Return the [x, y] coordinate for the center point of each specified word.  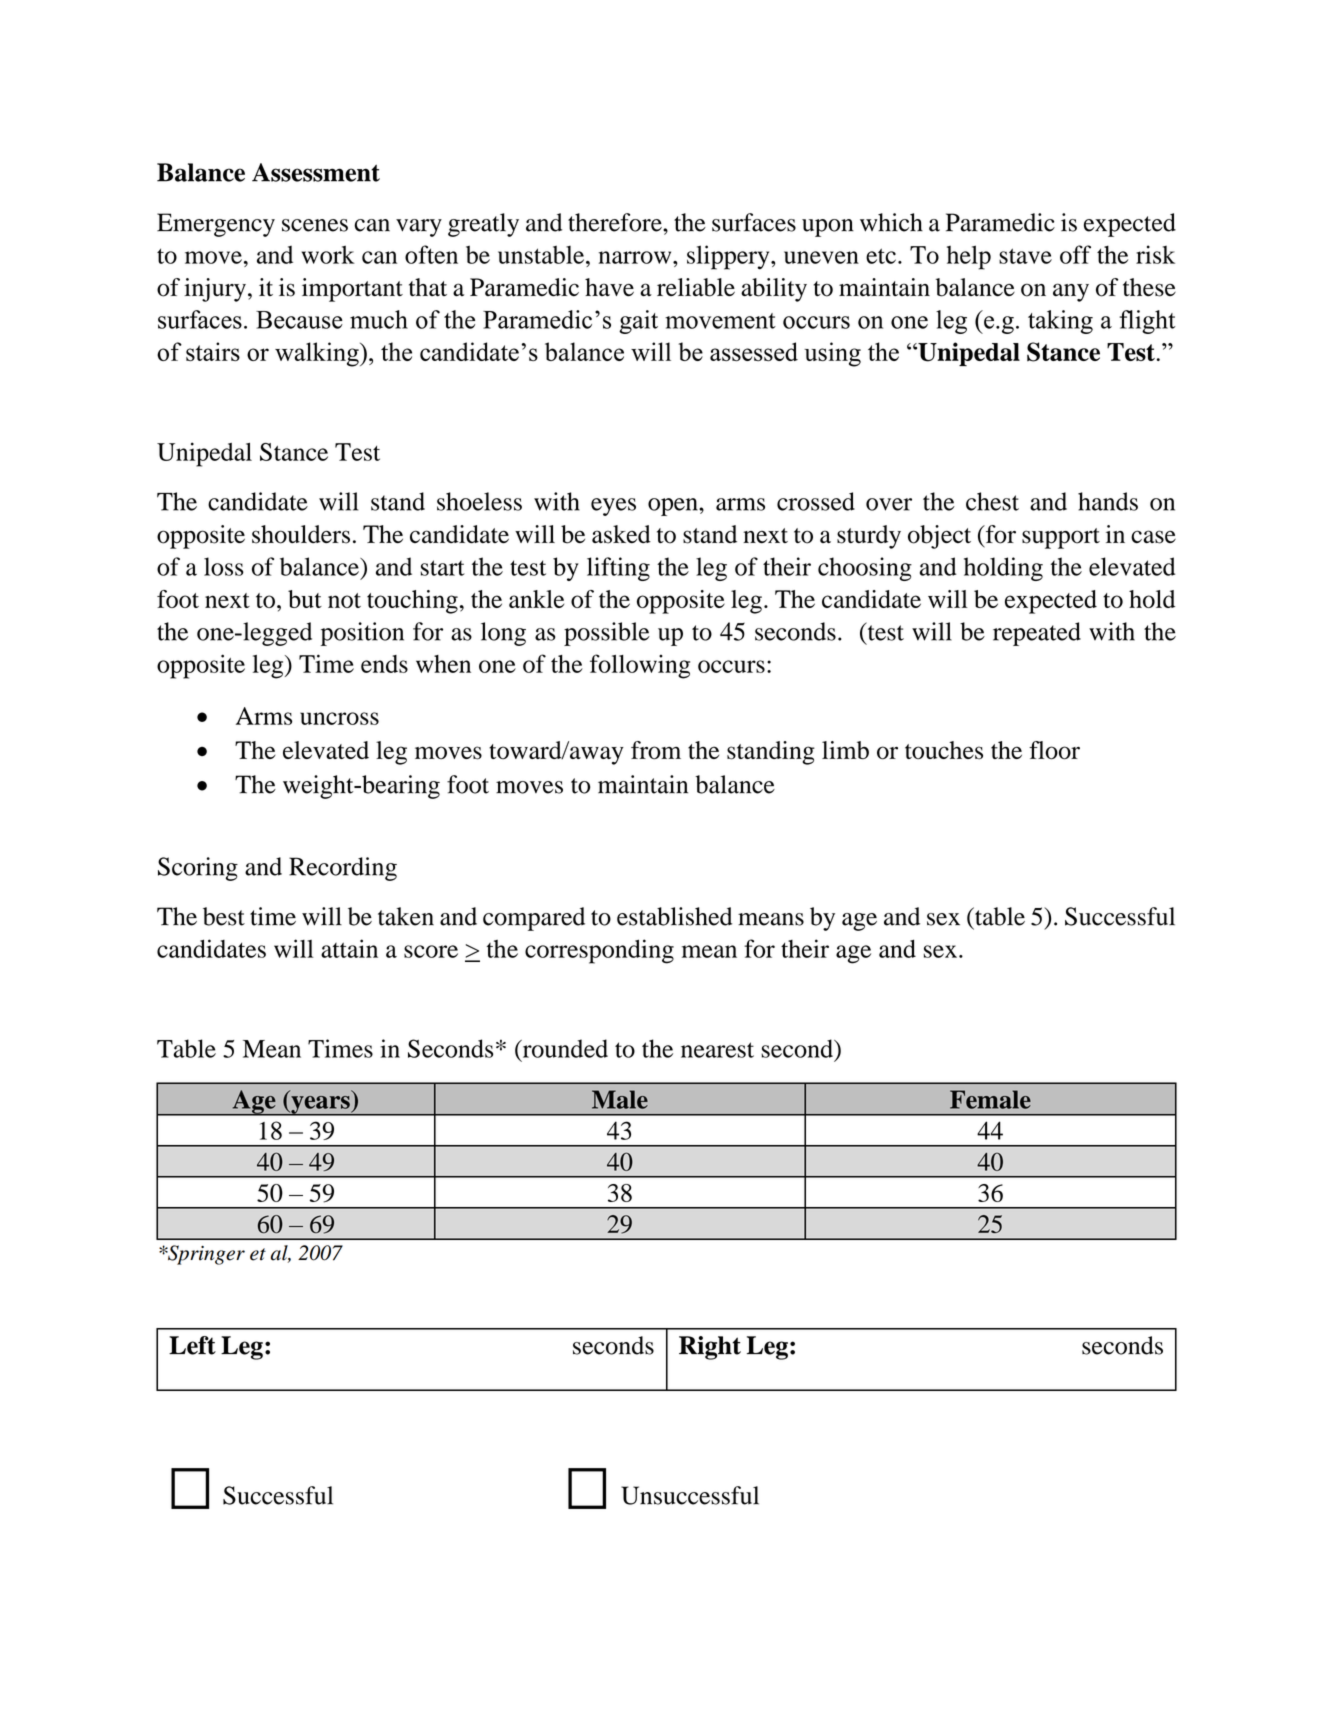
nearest [717, 1050]
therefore [616, 222]
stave [1025, 256]
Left [192, 1345]
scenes [315, 225]
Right [710, 1348]
